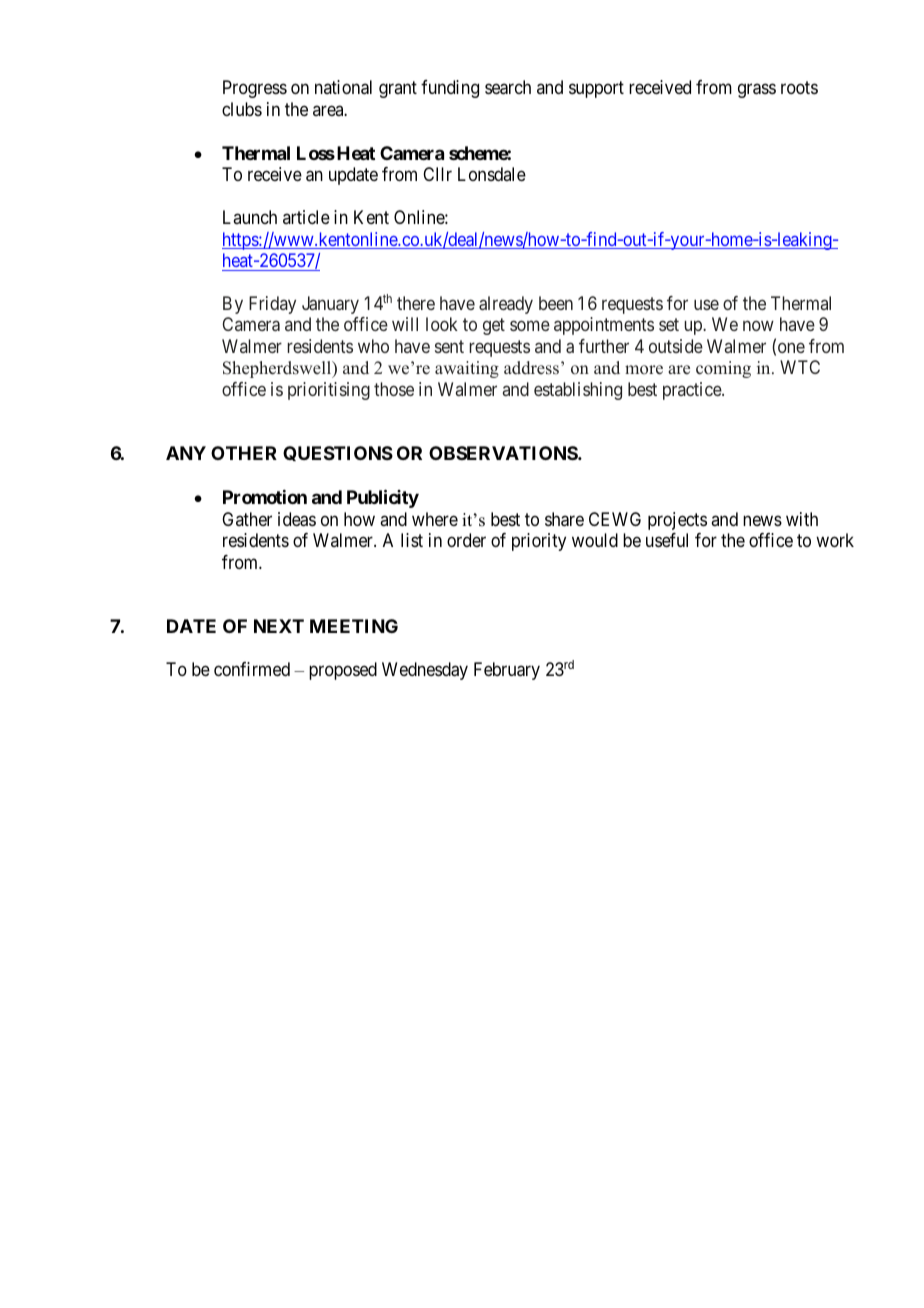  Describe the element at coordinates (802, 519) in the screenshot. I see `with` at that location.
